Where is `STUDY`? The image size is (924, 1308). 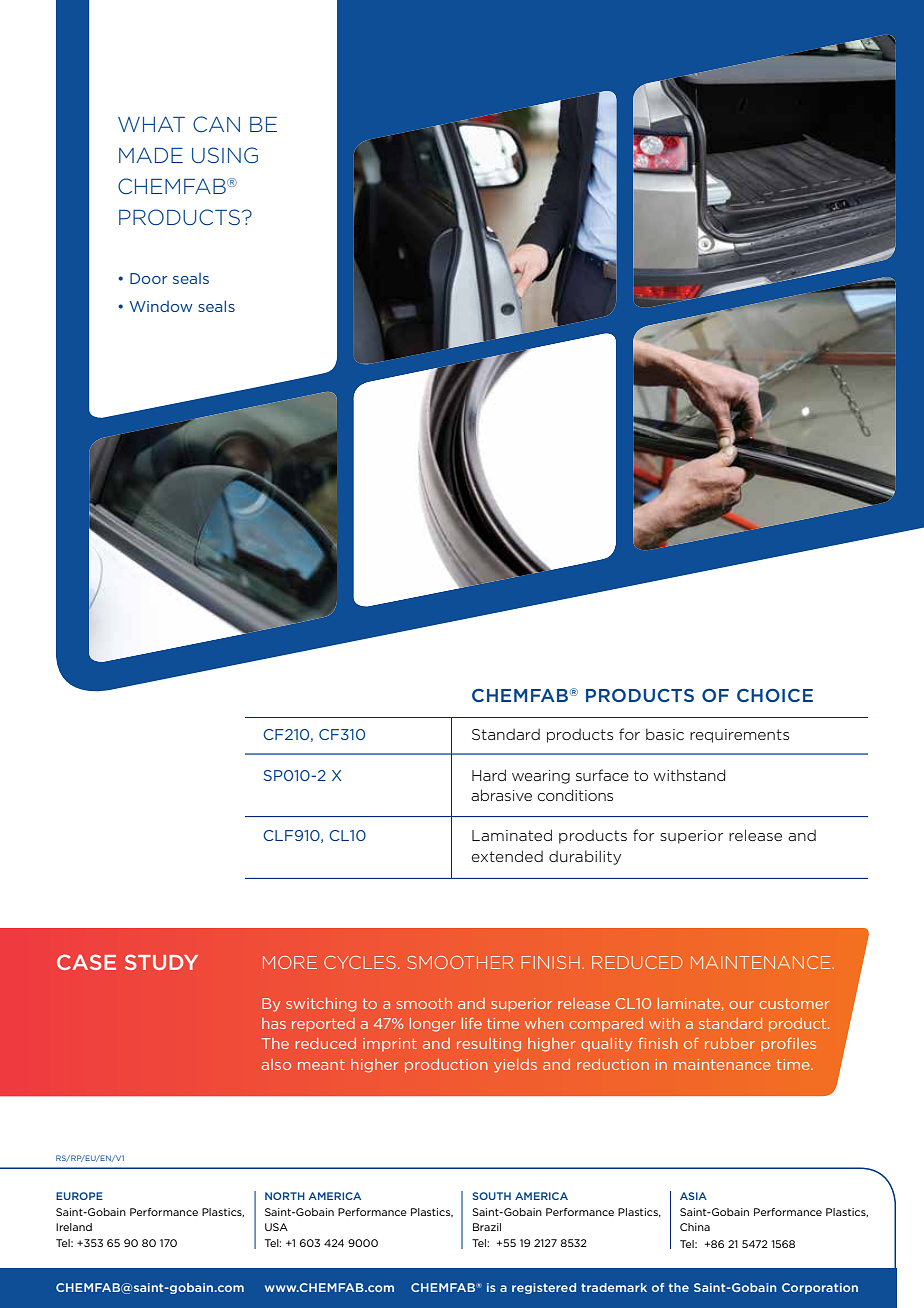
STUDY is located at coordinates (161, 962).
